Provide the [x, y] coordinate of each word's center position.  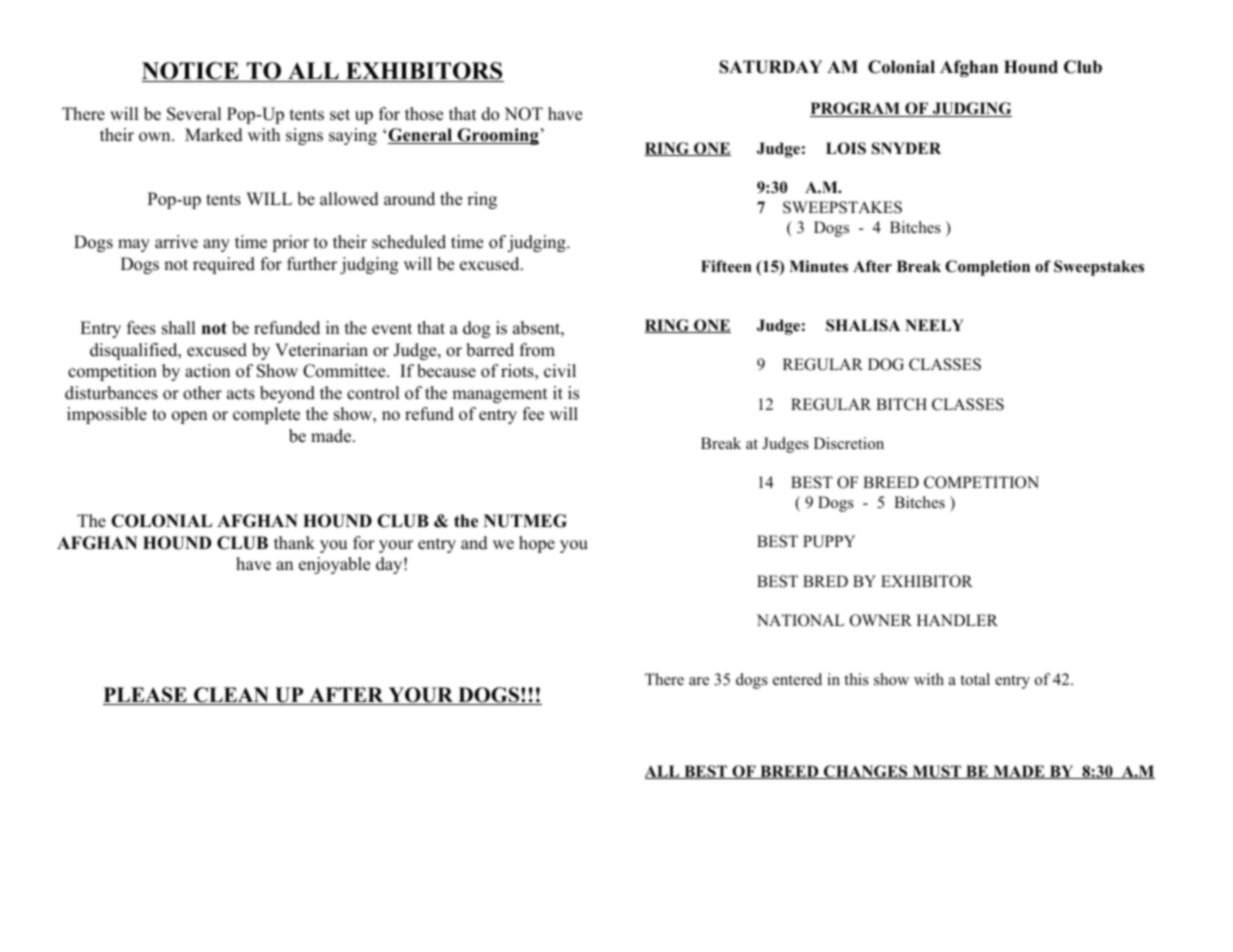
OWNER [881, 620]
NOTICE [191, 72]
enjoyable [334, 565]
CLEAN [231, 696]
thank [294, 542]
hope [537, 544]
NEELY [934, 325]
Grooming [497, 136]
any [216, 245]
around [409, 199]
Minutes [818, 266]
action [207, 371]
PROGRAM [856, 109]
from [537, 350]
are [699, 681]
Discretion [849, 443]
